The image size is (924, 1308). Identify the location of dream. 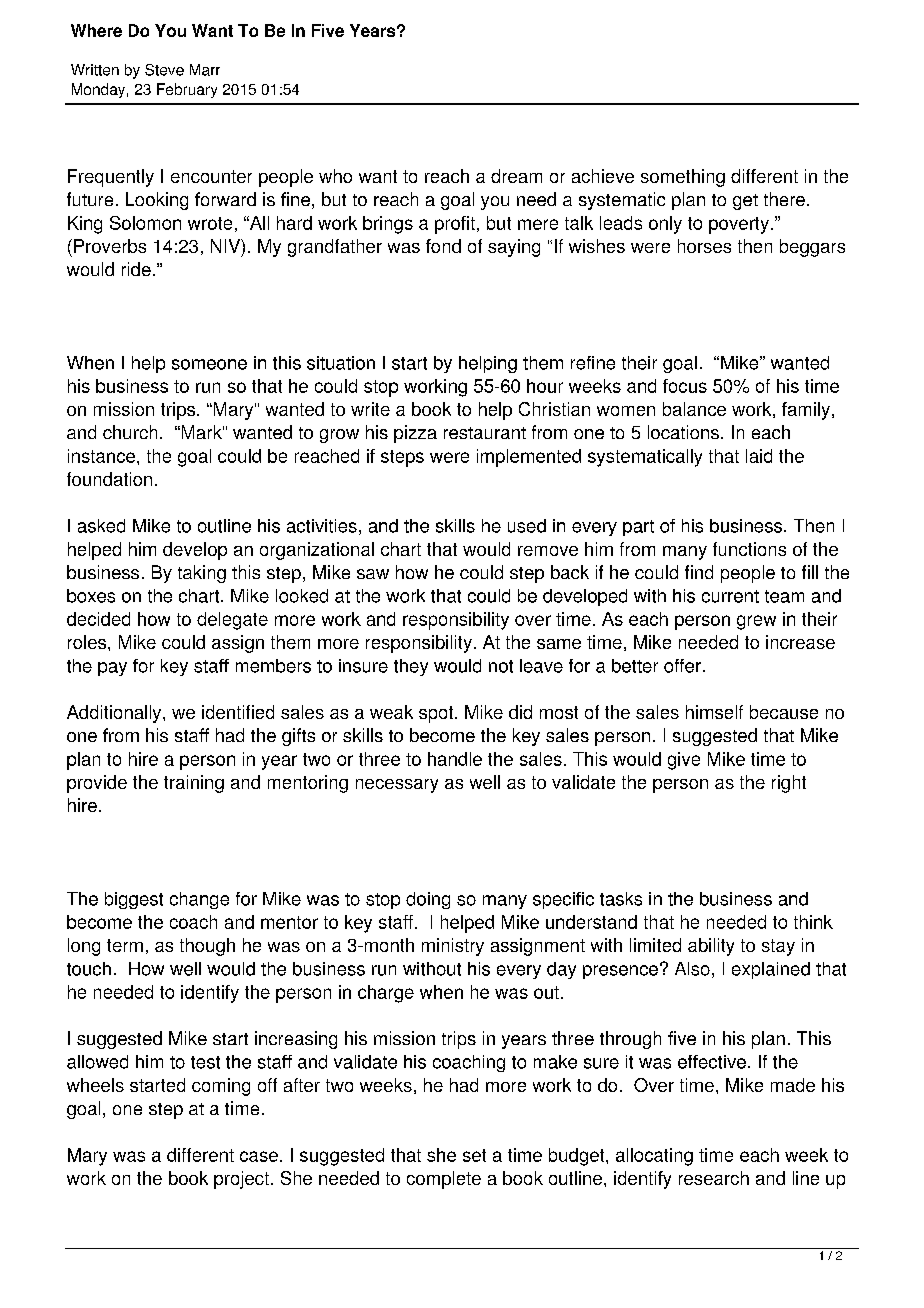
(516, 176).
